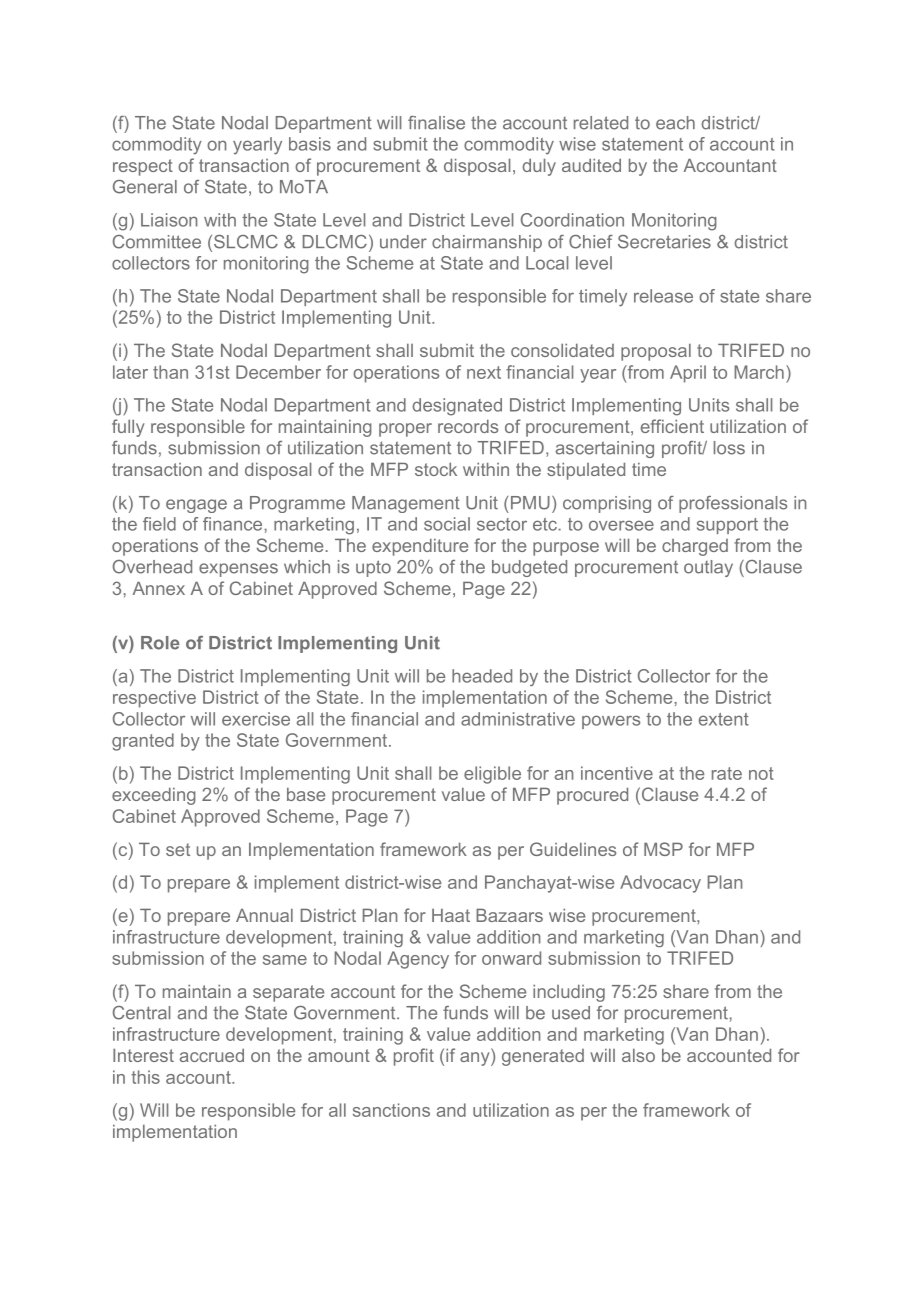 This screenshot has height=1308, width=924. What do you see at coordinates (436, 123) in the screenshot?
I see `finalise` at bounding box center [436, 123].
